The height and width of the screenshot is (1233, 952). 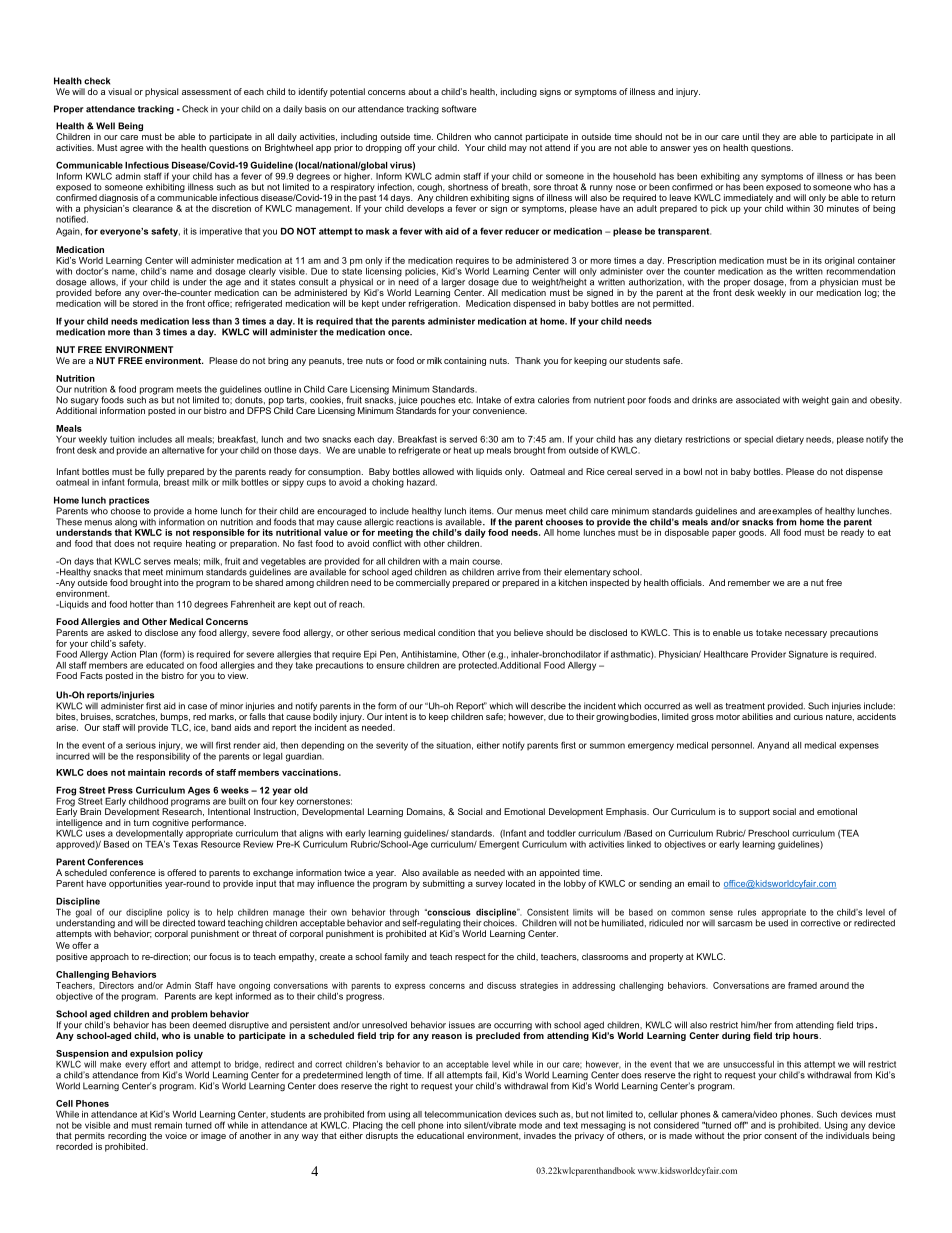 What do you see at coordinates (456, 632) in the screenshot?
I see `condition` at bounding box center [456, 632].
